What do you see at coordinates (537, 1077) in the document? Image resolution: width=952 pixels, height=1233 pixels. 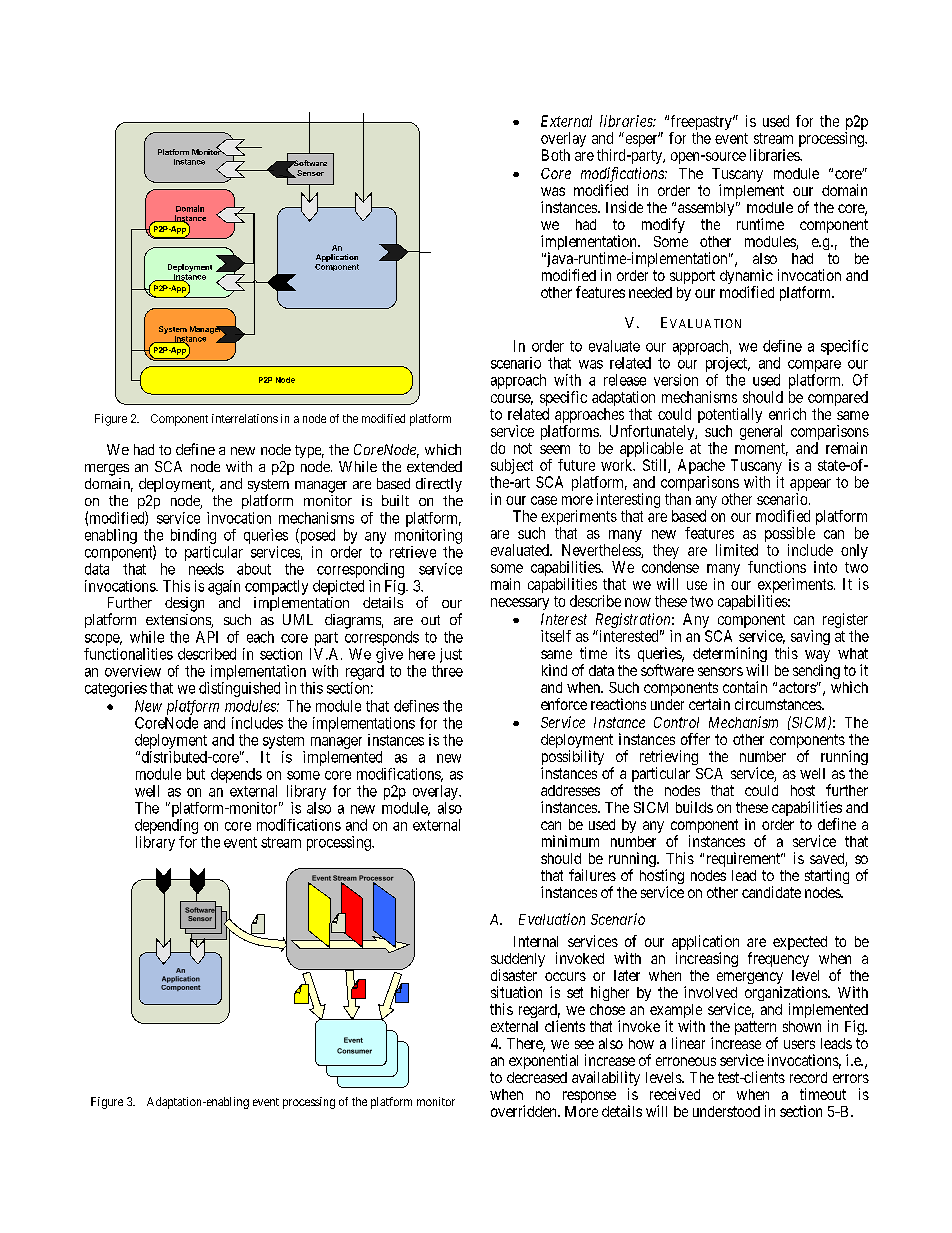 I see `decreased` at bounding box center [537, 1077].
